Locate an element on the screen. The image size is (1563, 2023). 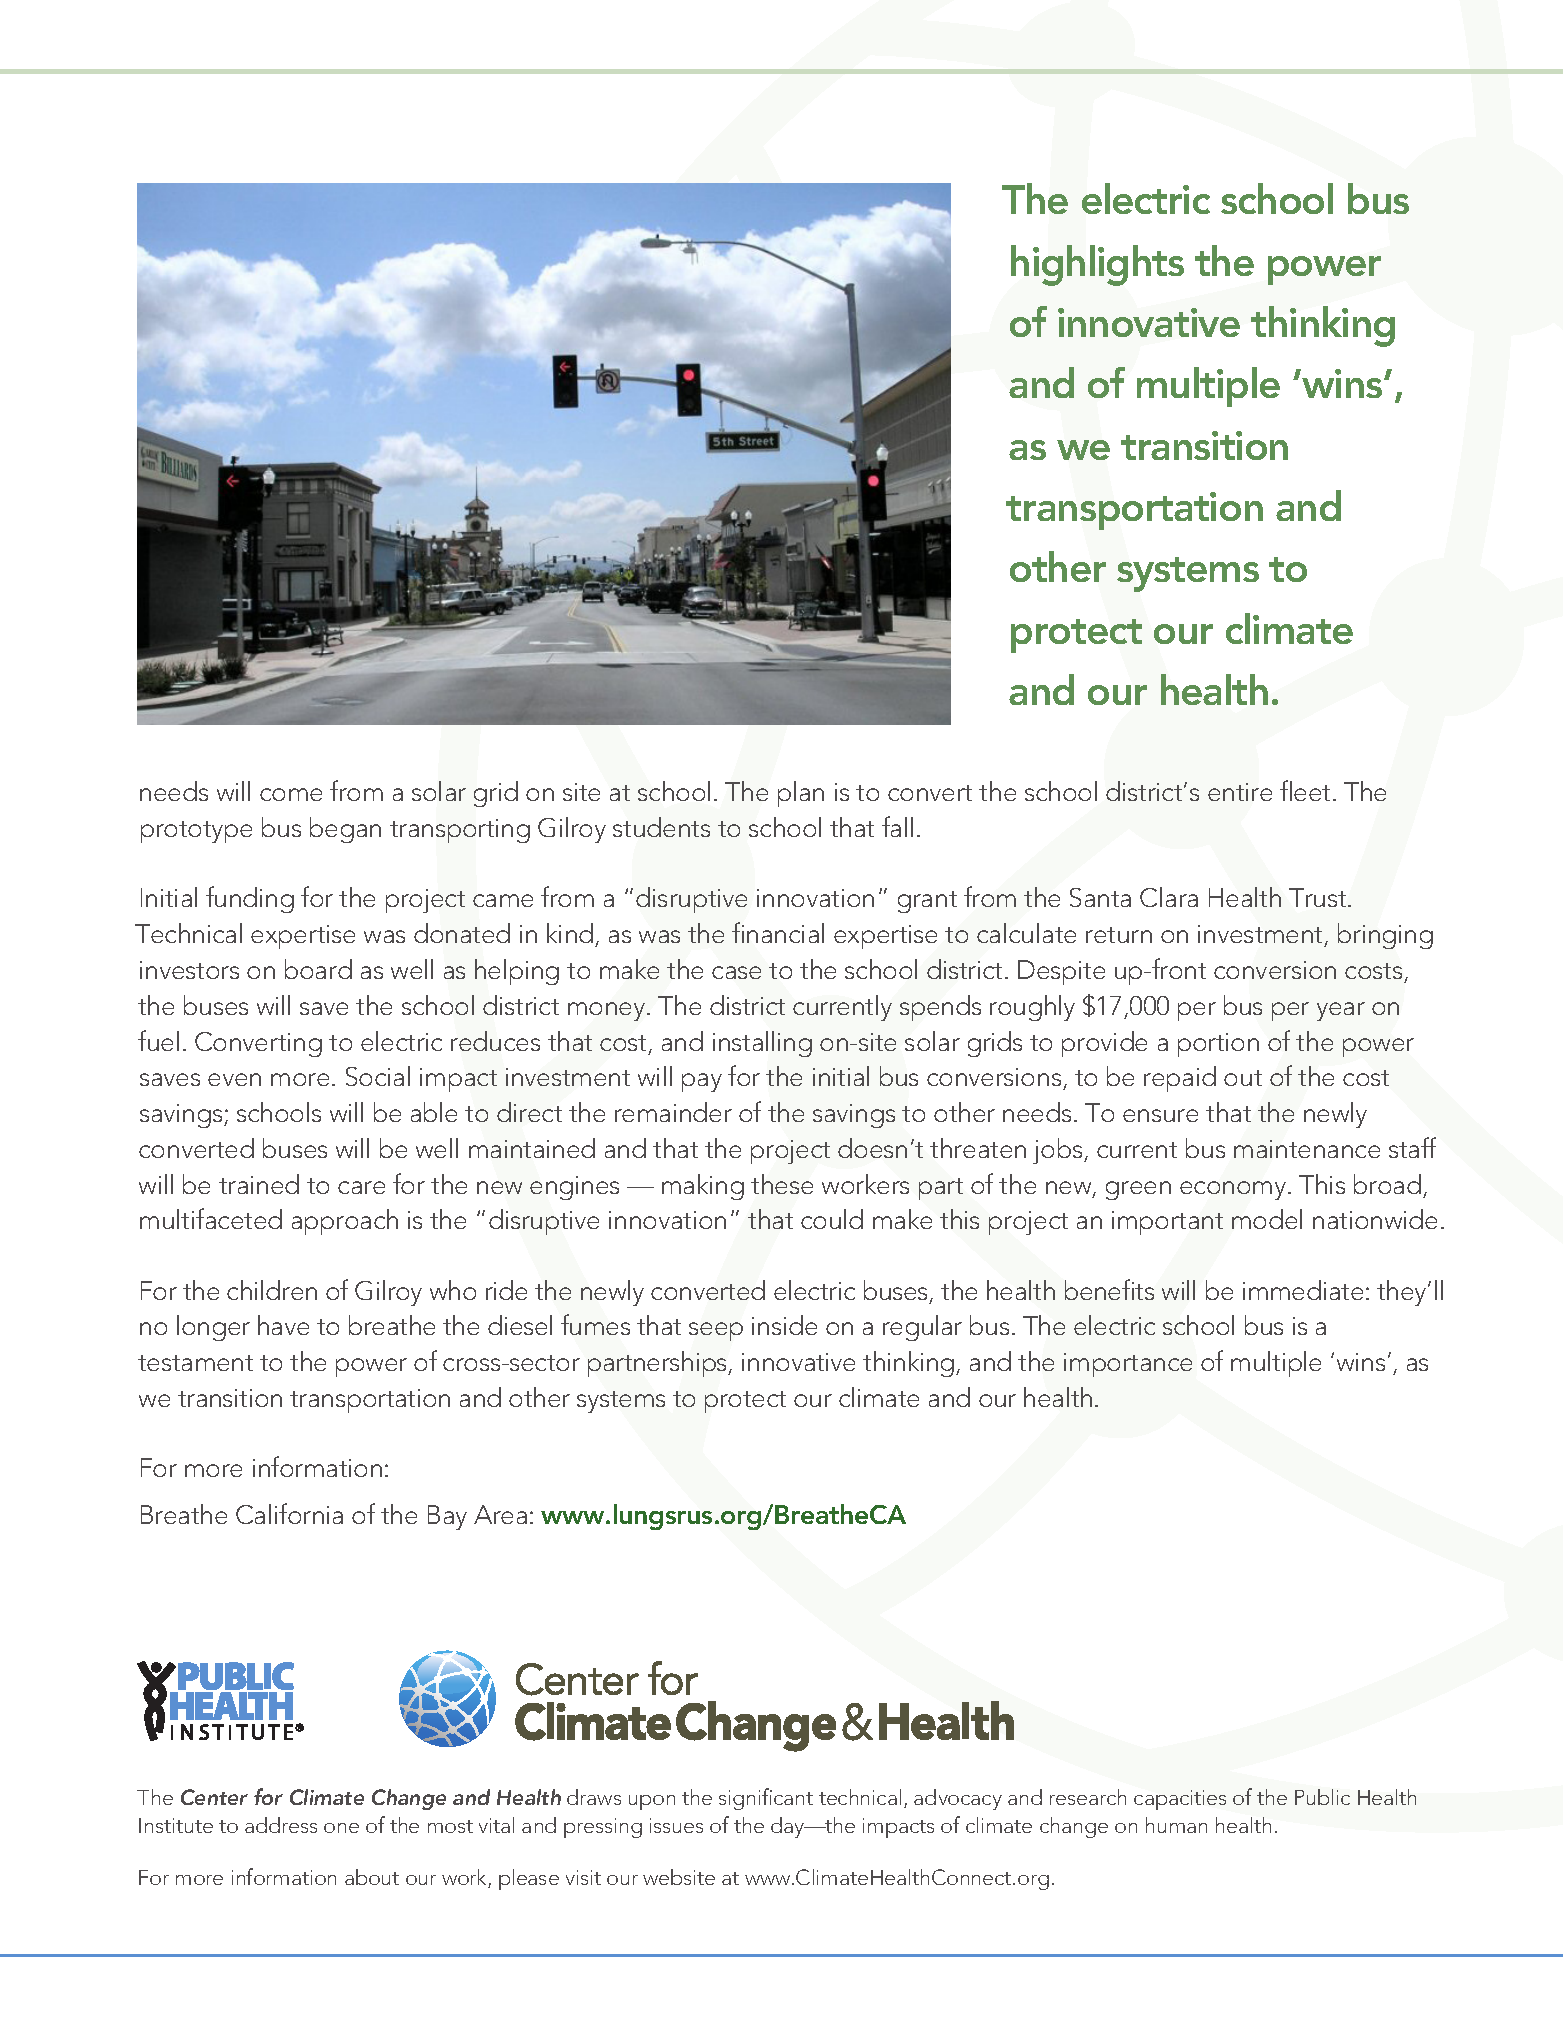
inside is located at coordinates (784, 1325).
